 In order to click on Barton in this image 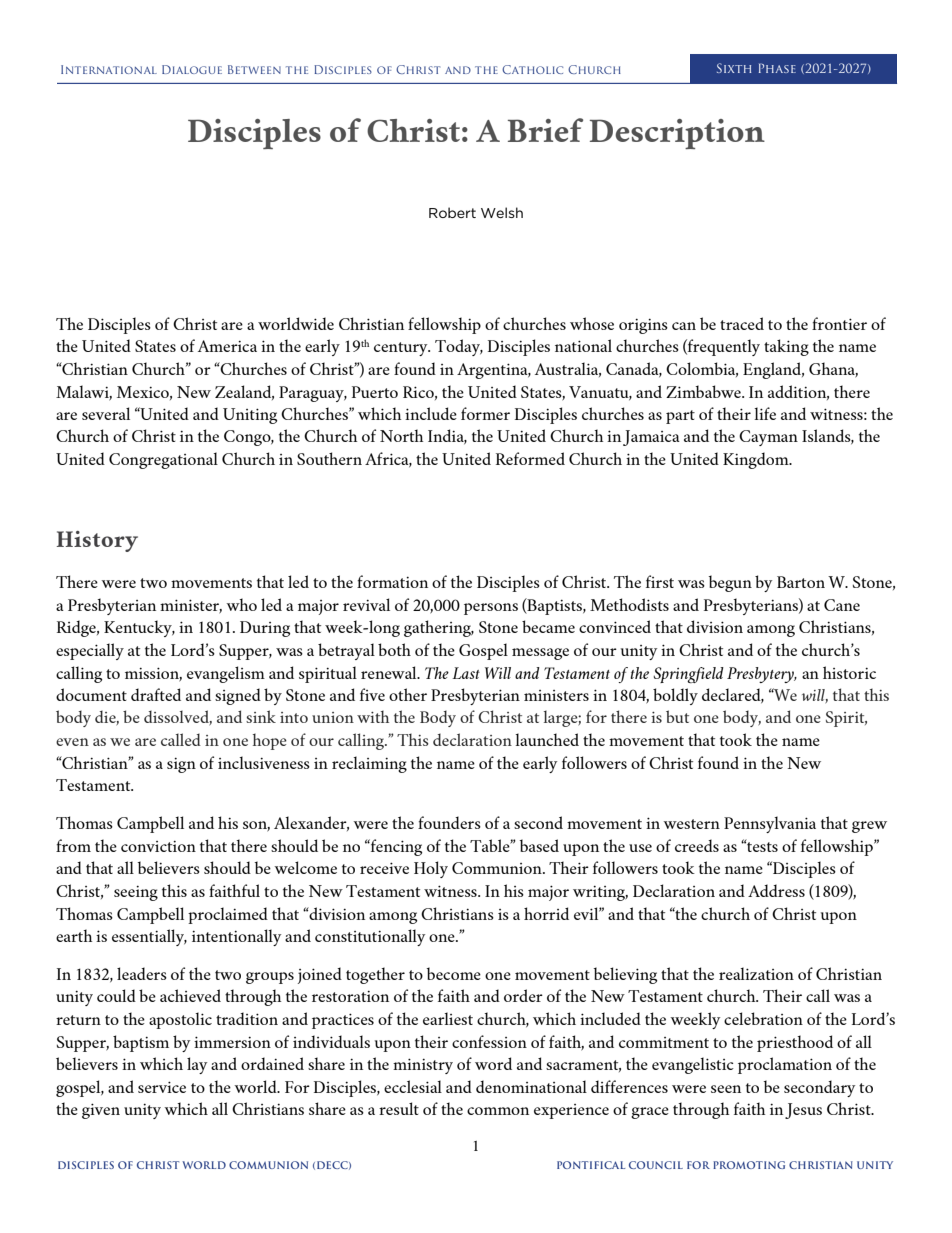, I will do `click(801, 582)`.
